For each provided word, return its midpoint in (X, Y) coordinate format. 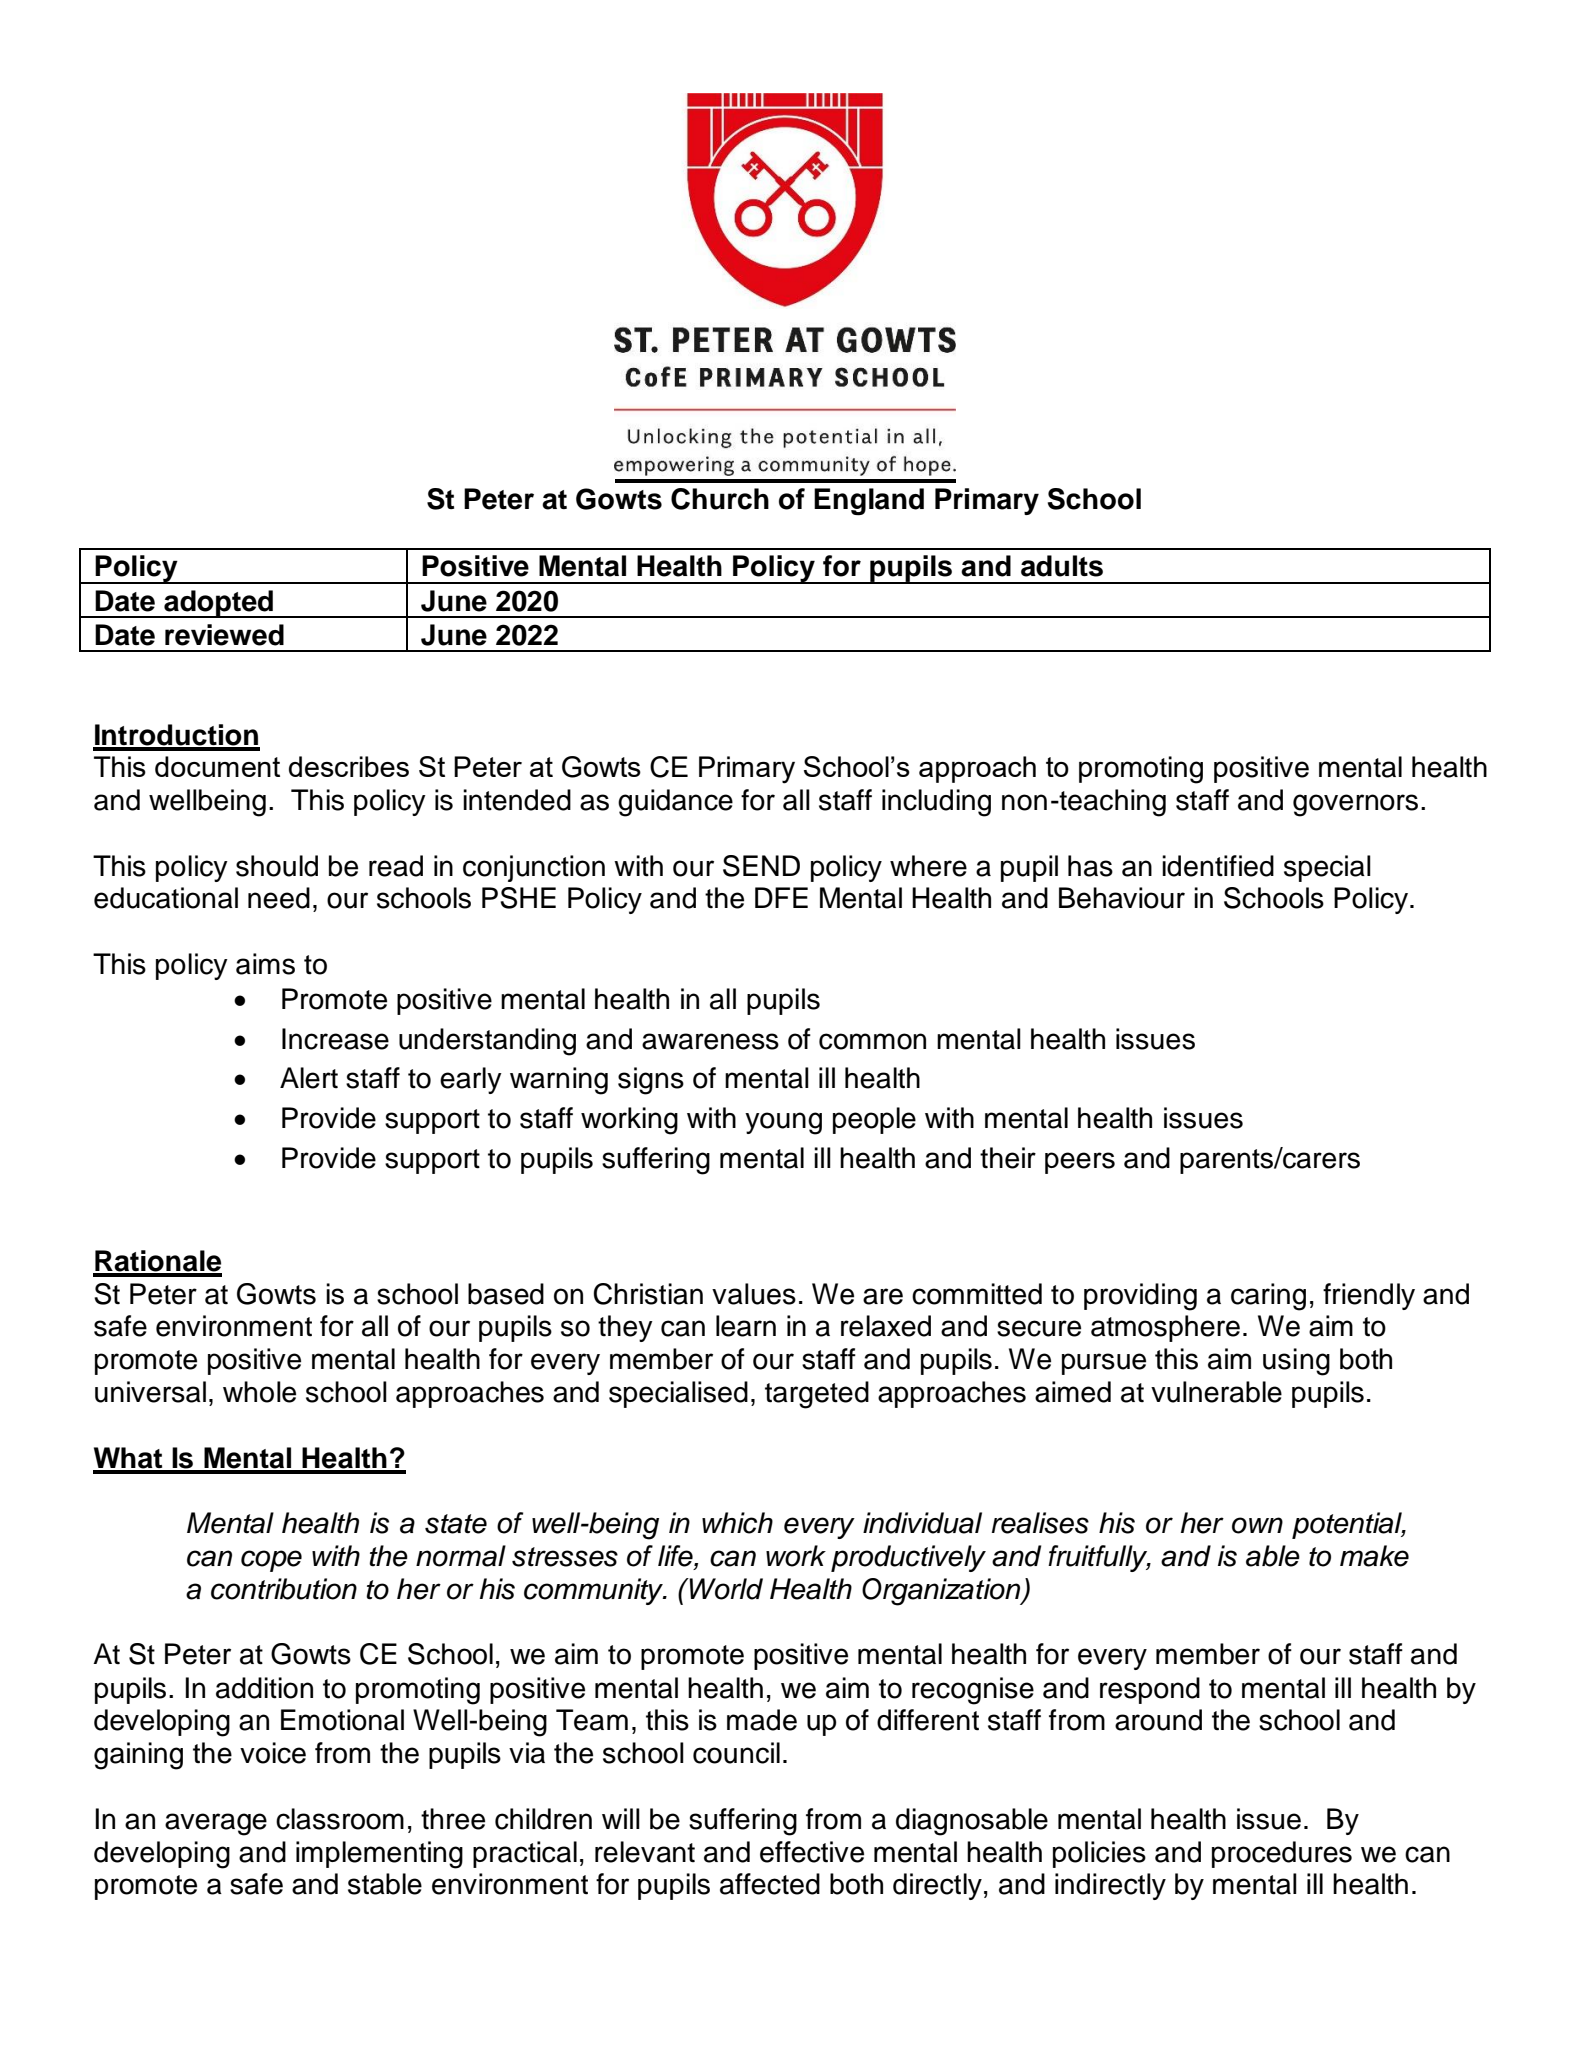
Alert (309, 1078)
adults (1062, 566)
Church (720, 499)
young (783, 1123)
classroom (340, 1819)
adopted (218, 604)
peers (1080, 1163)
